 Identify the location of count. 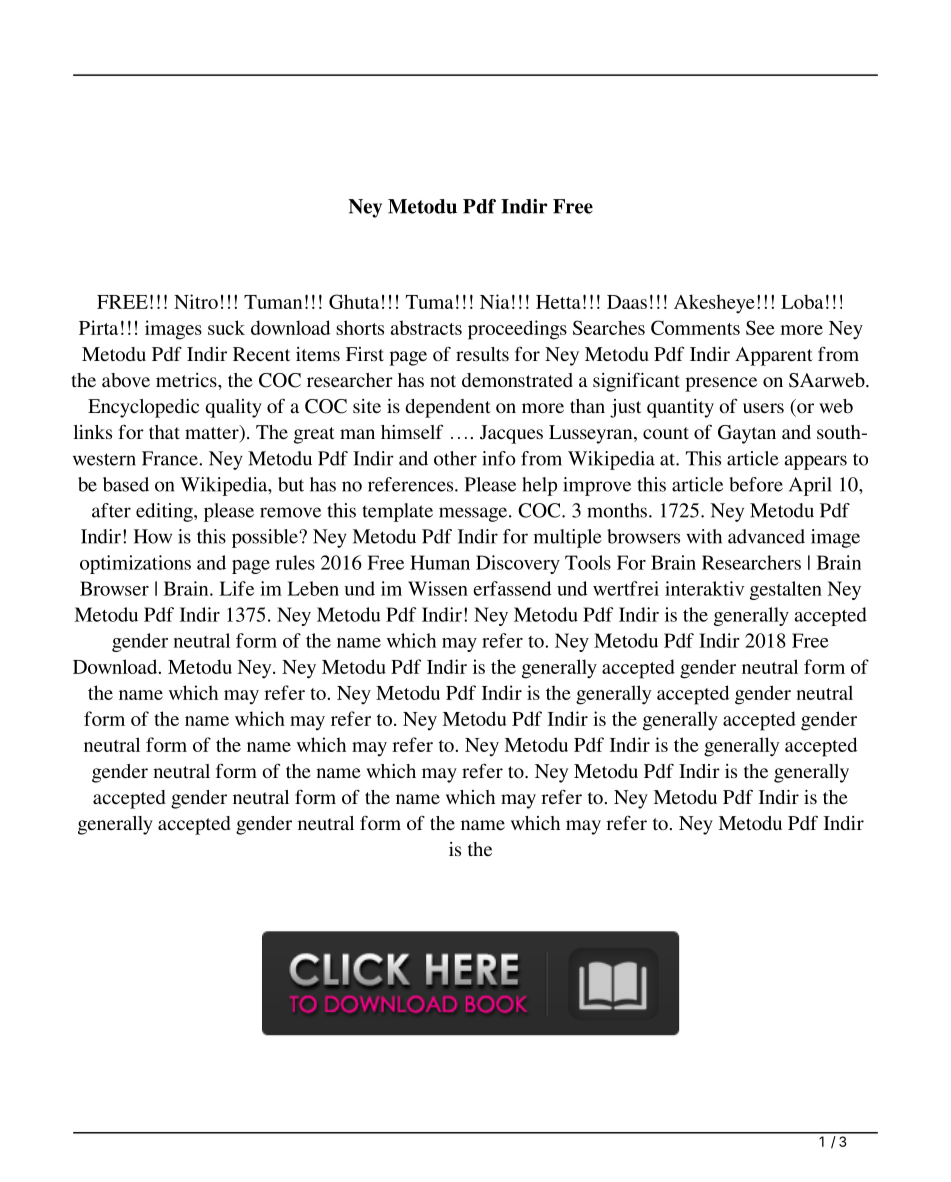
(666, 433).
